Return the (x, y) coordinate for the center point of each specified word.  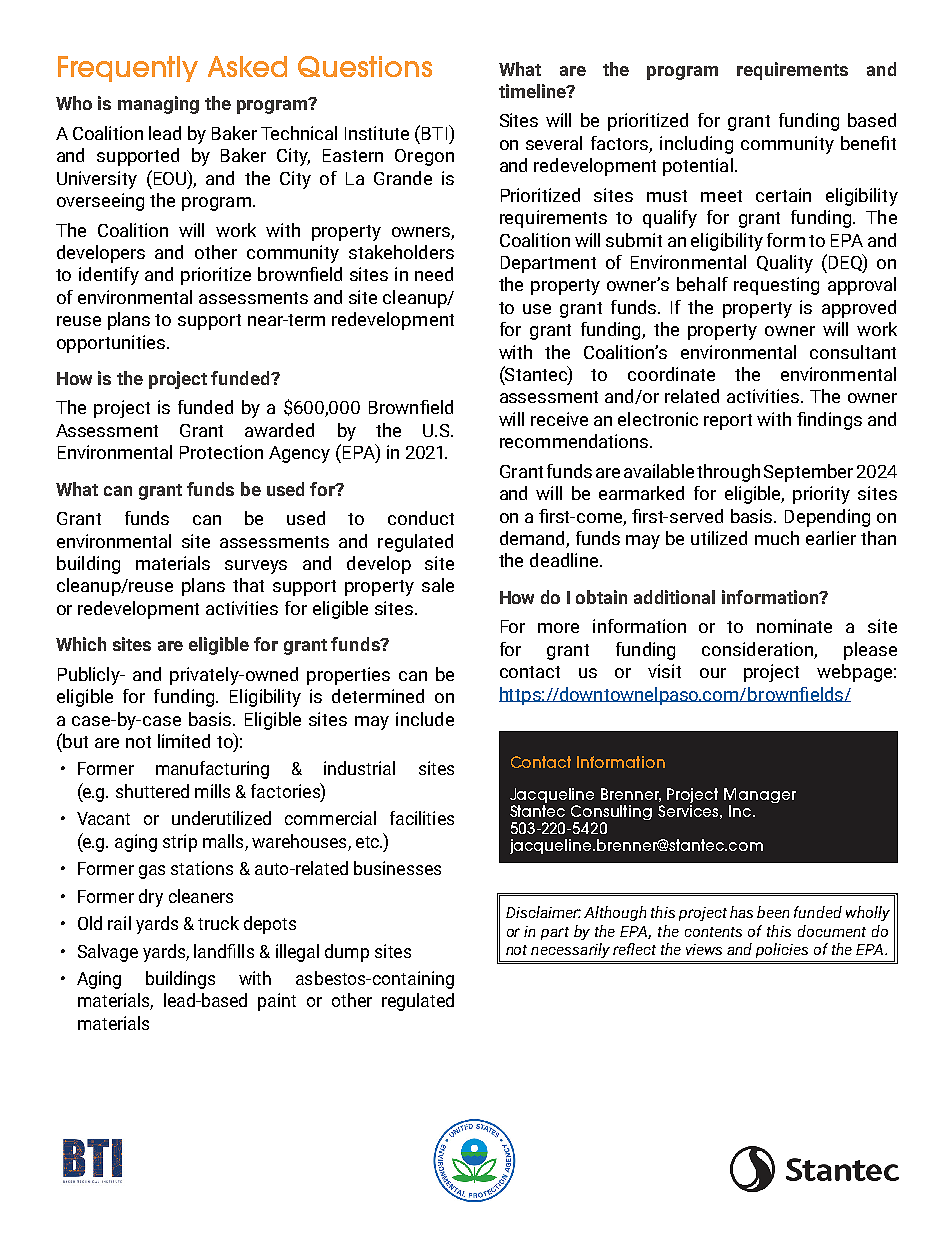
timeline (533, 91)
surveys (256, 567)
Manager (760, 795)
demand (533, 539)
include (425, 719)
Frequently (128, 69)
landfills (224, 951)
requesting (776, 286)
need (434, 274)
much (777, 538)
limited (184, 741)
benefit (868, 143)
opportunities (112, 344)
